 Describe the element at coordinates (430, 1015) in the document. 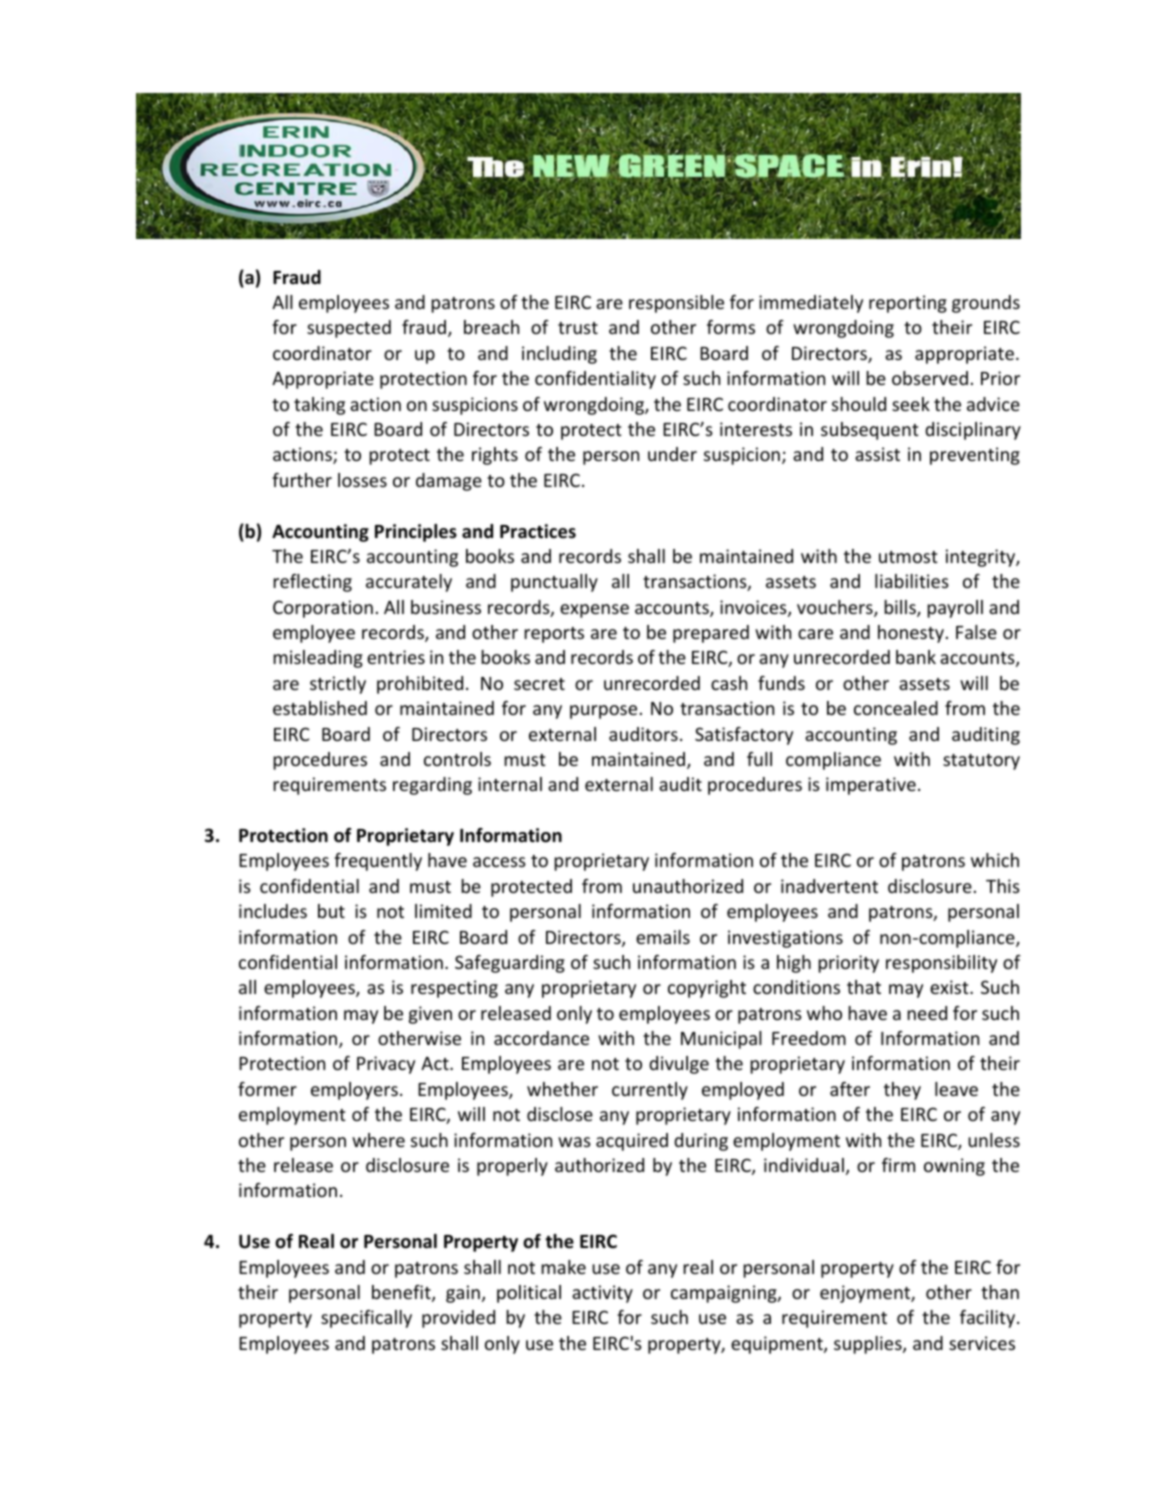

I see `given` at that location.
